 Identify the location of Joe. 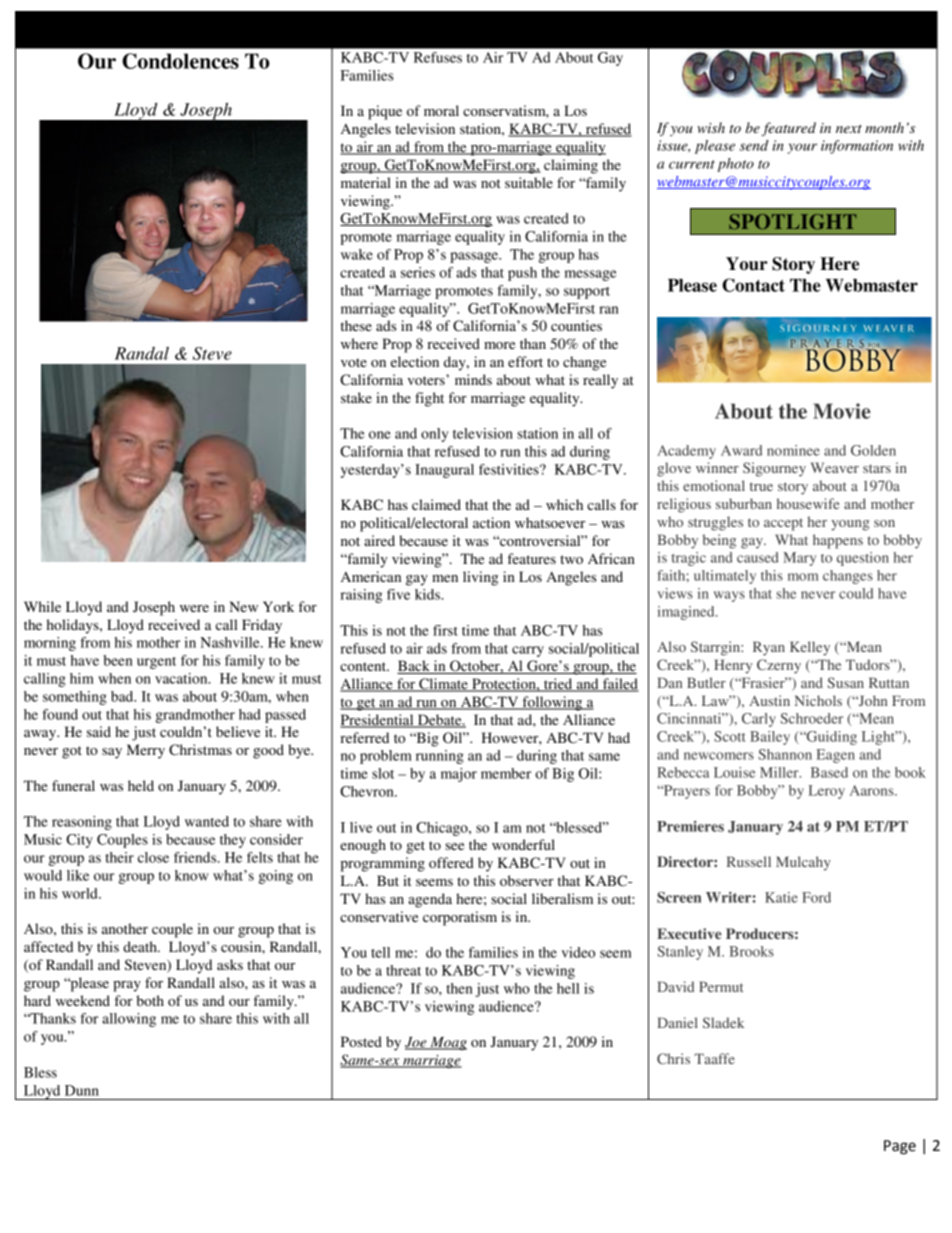
(417, 1043).
